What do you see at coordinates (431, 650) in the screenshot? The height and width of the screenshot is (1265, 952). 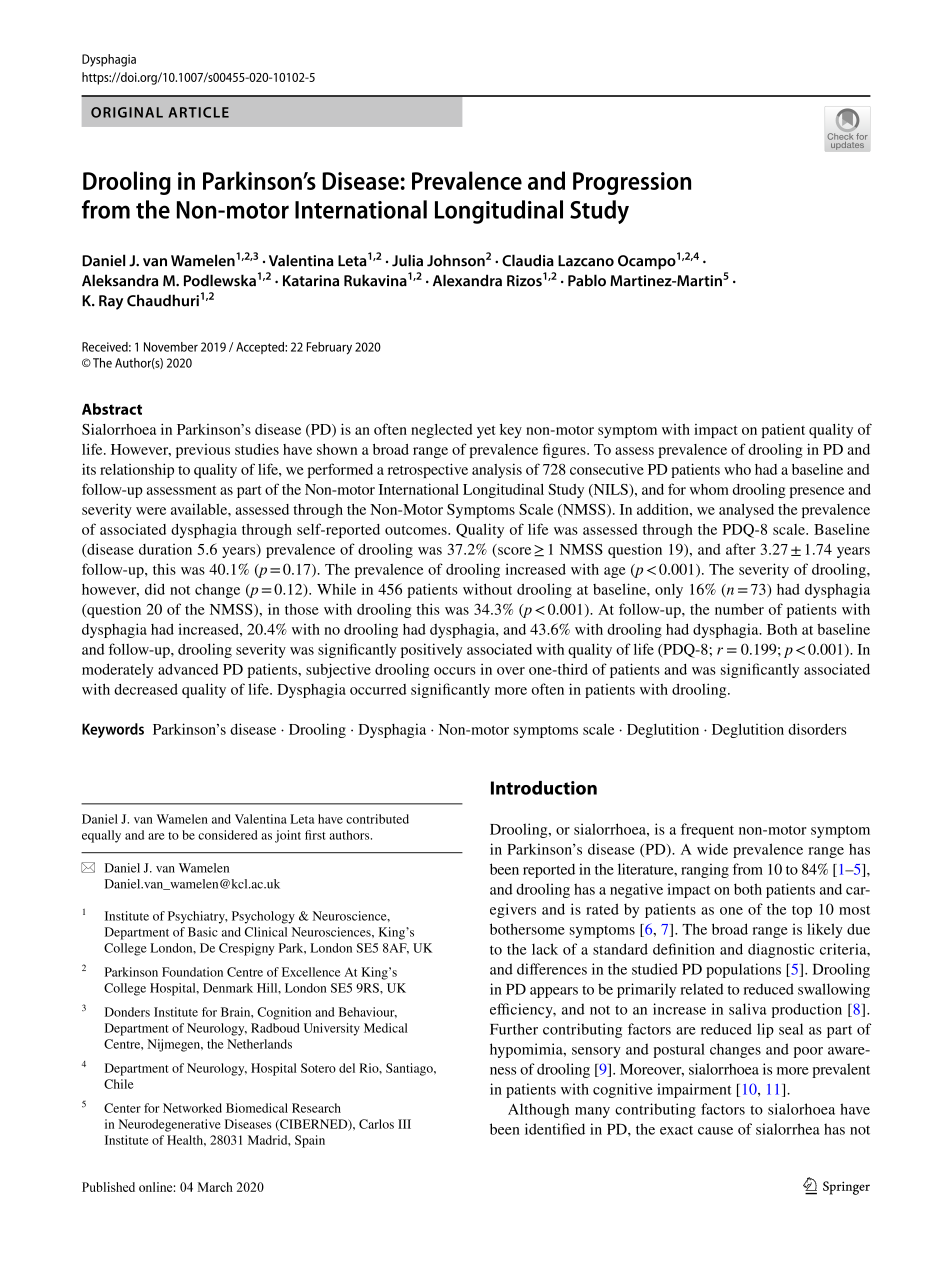 I see `positively` at bounding box center [431, 650].
